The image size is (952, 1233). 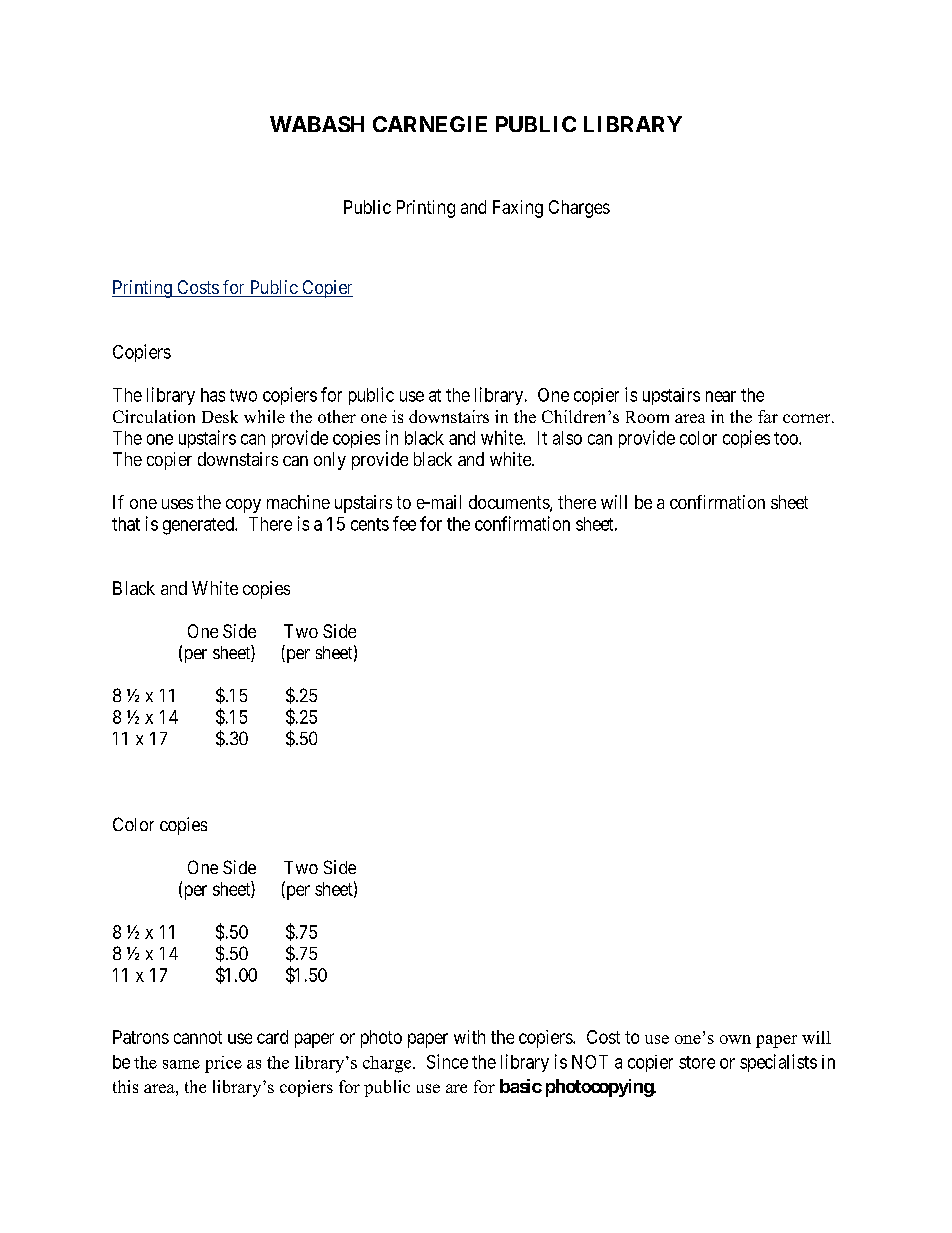 I want to click on too, so click(x=787, y=438).
